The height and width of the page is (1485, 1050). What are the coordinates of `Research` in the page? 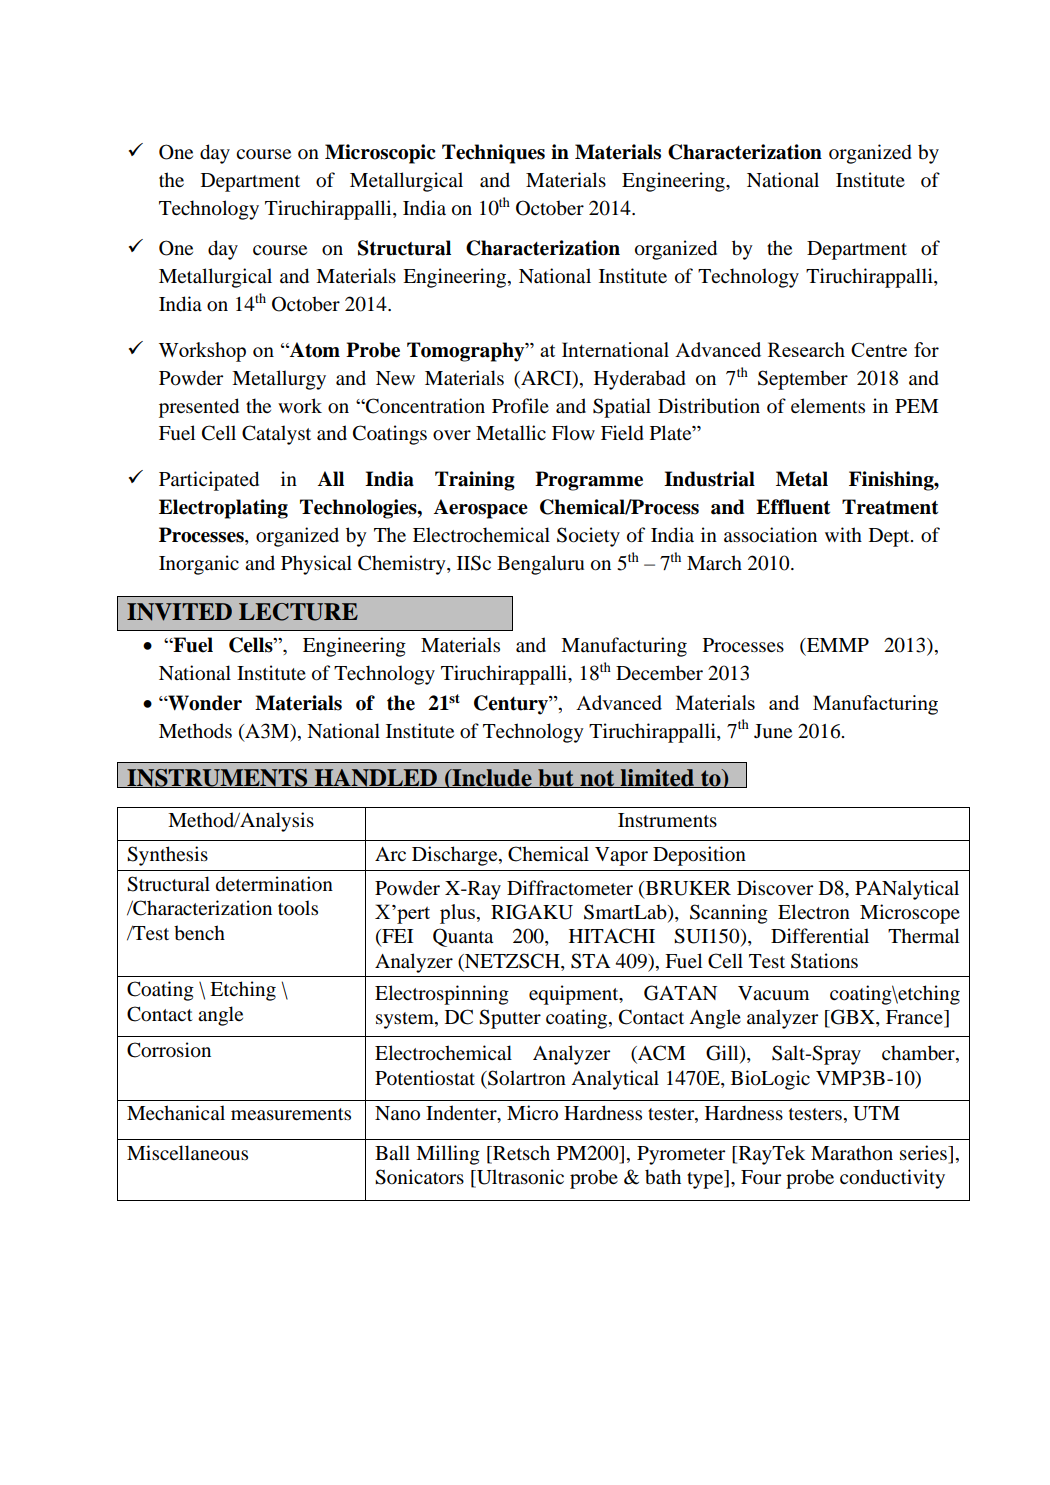 It's located at (806, 349).
